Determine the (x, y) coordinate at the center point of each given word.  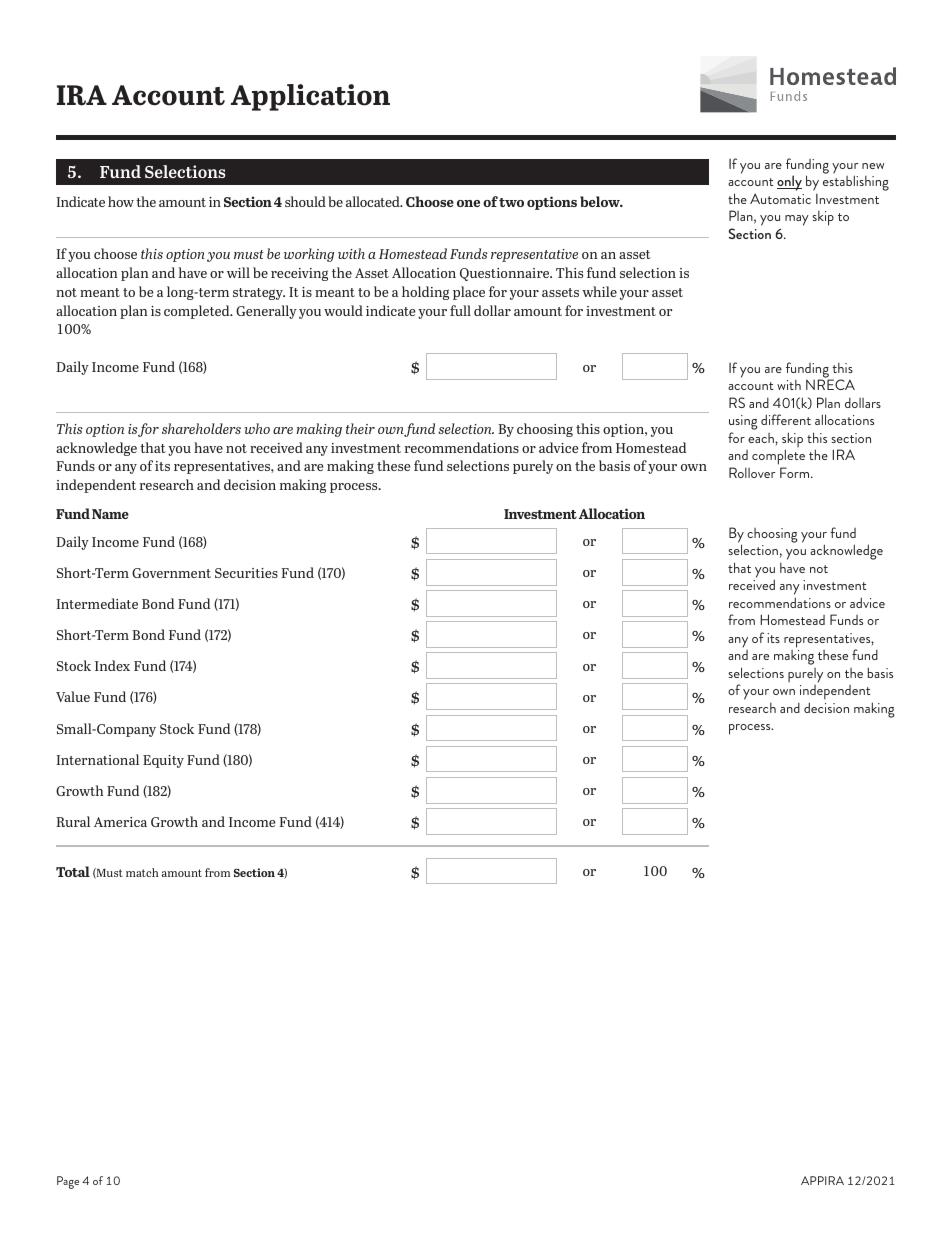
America (120, 822)
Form (796, 472)
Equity (163, 761)
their (360, 428)
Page (68, 1182)
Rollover (752, 472)
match (142, 872)
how (121, 201)
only (789, 183)
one (468, 203)
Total (73, 871)
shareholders (201, 428)
